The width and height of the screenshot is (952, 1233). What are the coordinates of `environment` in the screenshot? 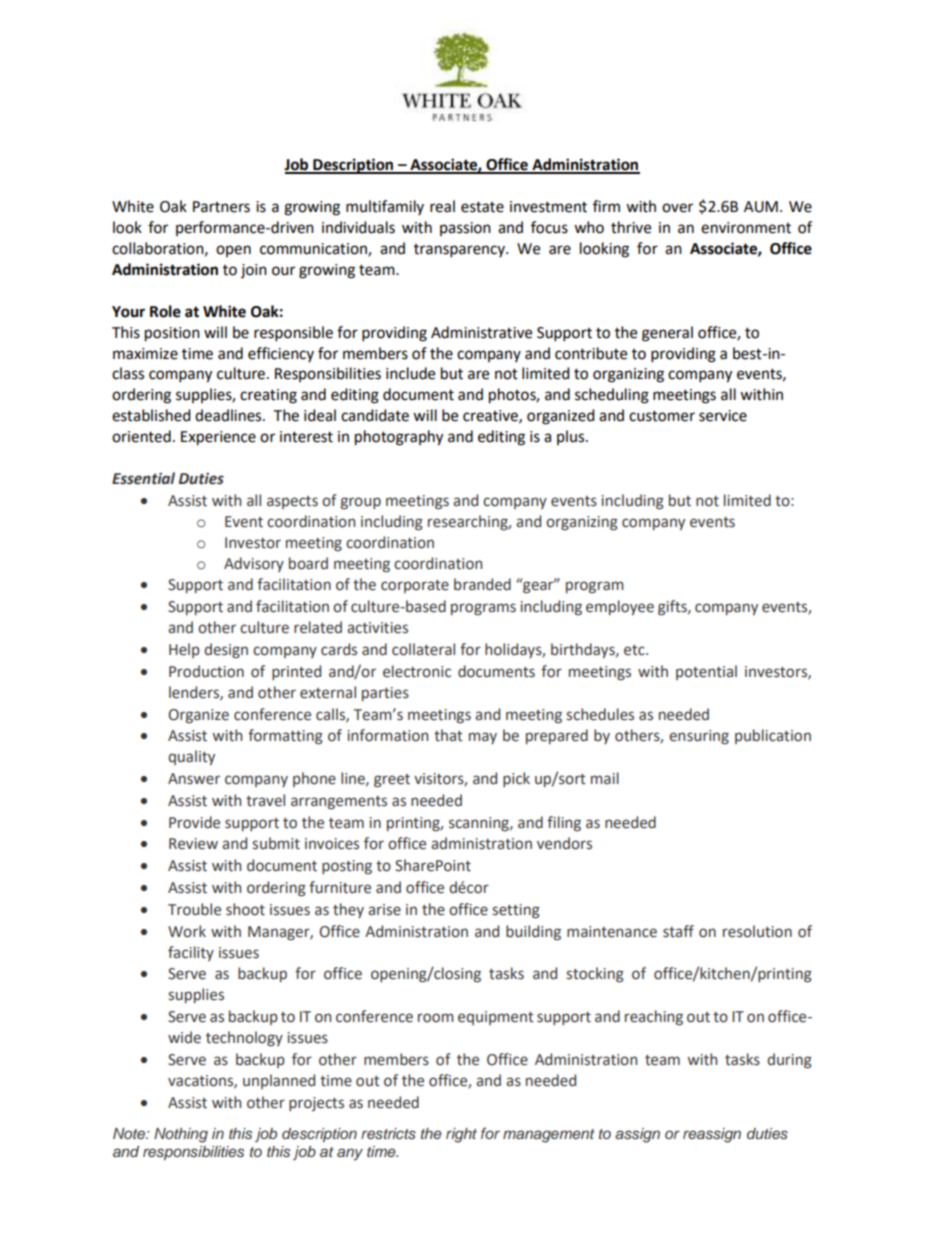 It's located at (746, 228).
